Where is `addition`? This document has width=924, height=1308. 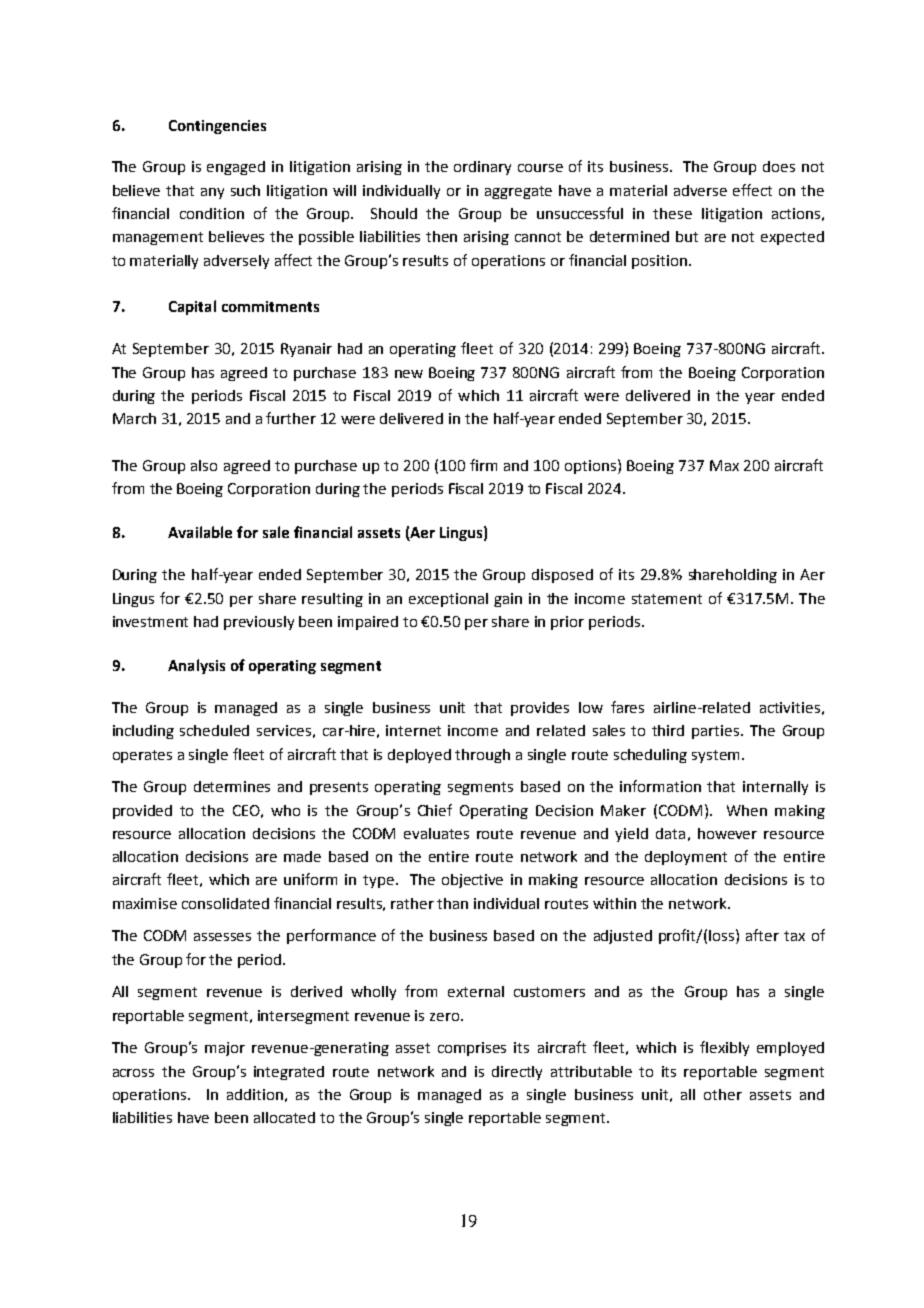 addition is located at coordinates (255, 1094).
